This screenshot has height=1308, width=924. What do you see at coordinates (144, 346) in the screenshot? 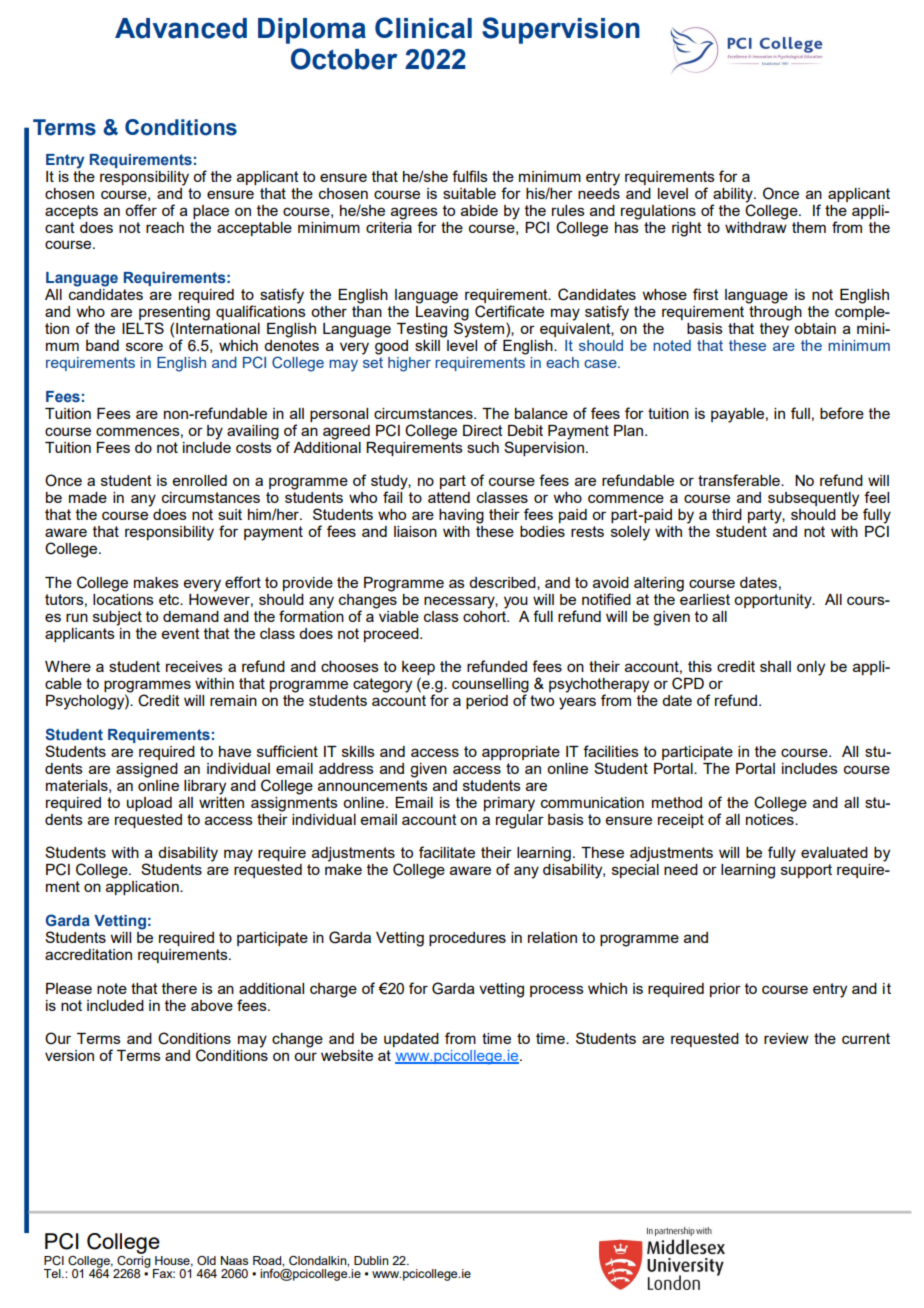
I see `score` at bounding box center [144, 346].
